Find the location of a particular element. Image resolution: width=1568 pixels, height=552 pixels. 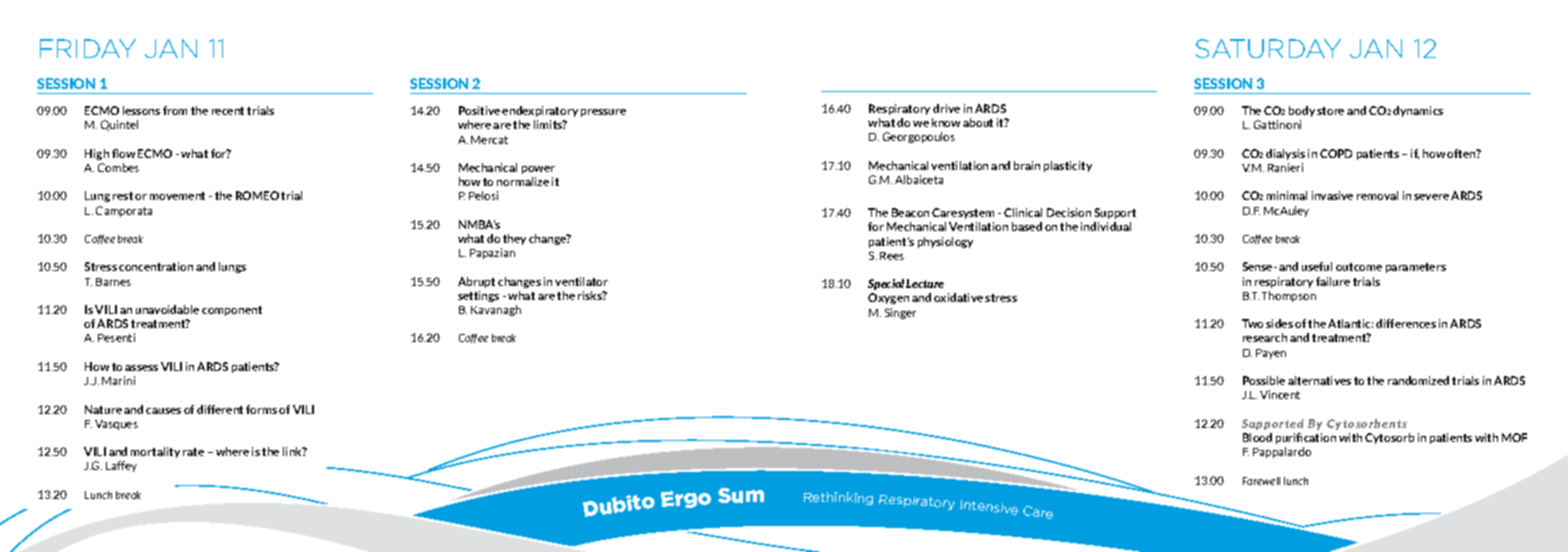

power is located at coordinates (538, 170).
